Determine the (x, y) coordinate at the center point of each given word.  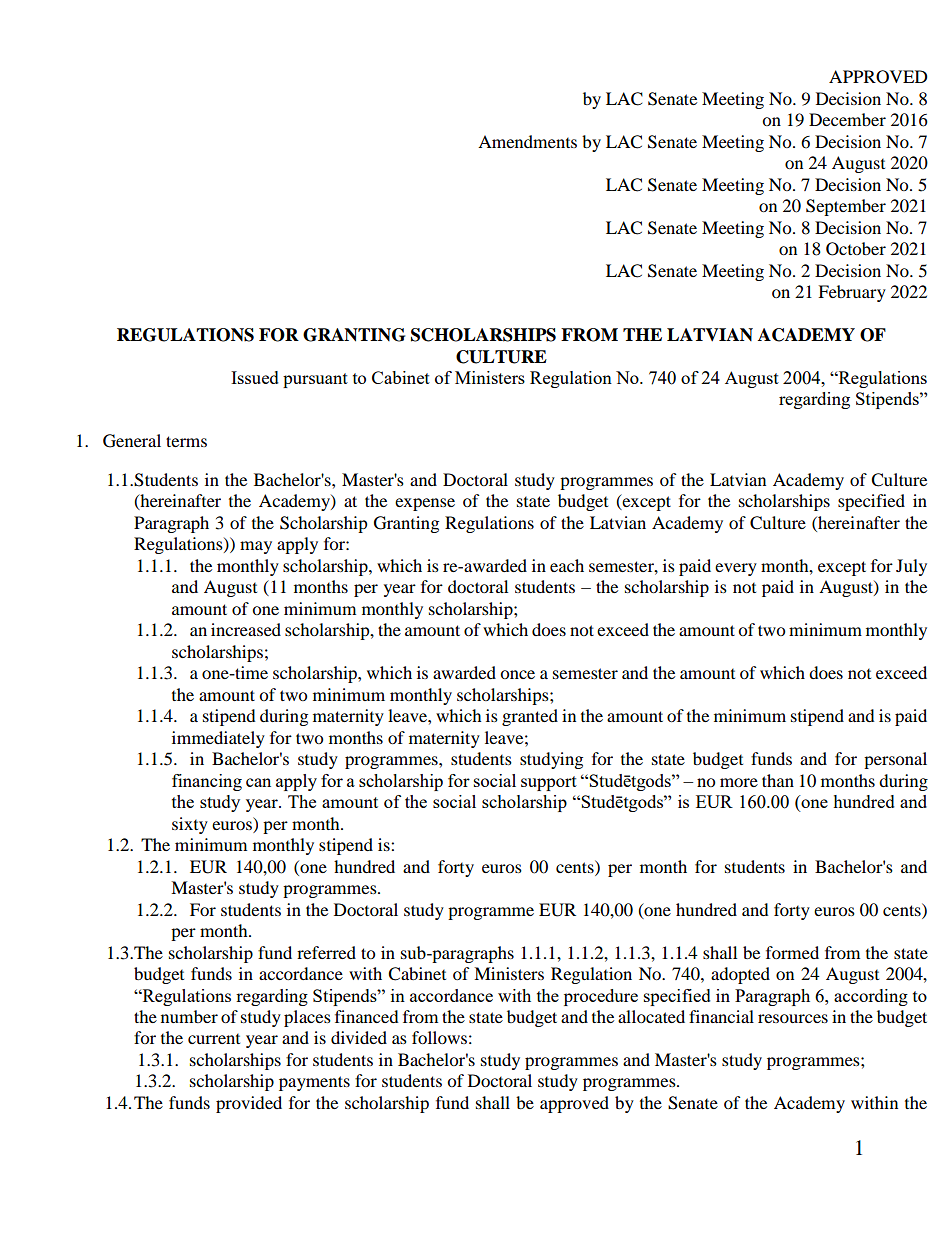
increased (246, 629)
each (567, 565)
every (736, 569)
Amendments (527, 141)
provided (249, 1104)
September (846, 207)
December (847, 119)
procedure (601, 997)
